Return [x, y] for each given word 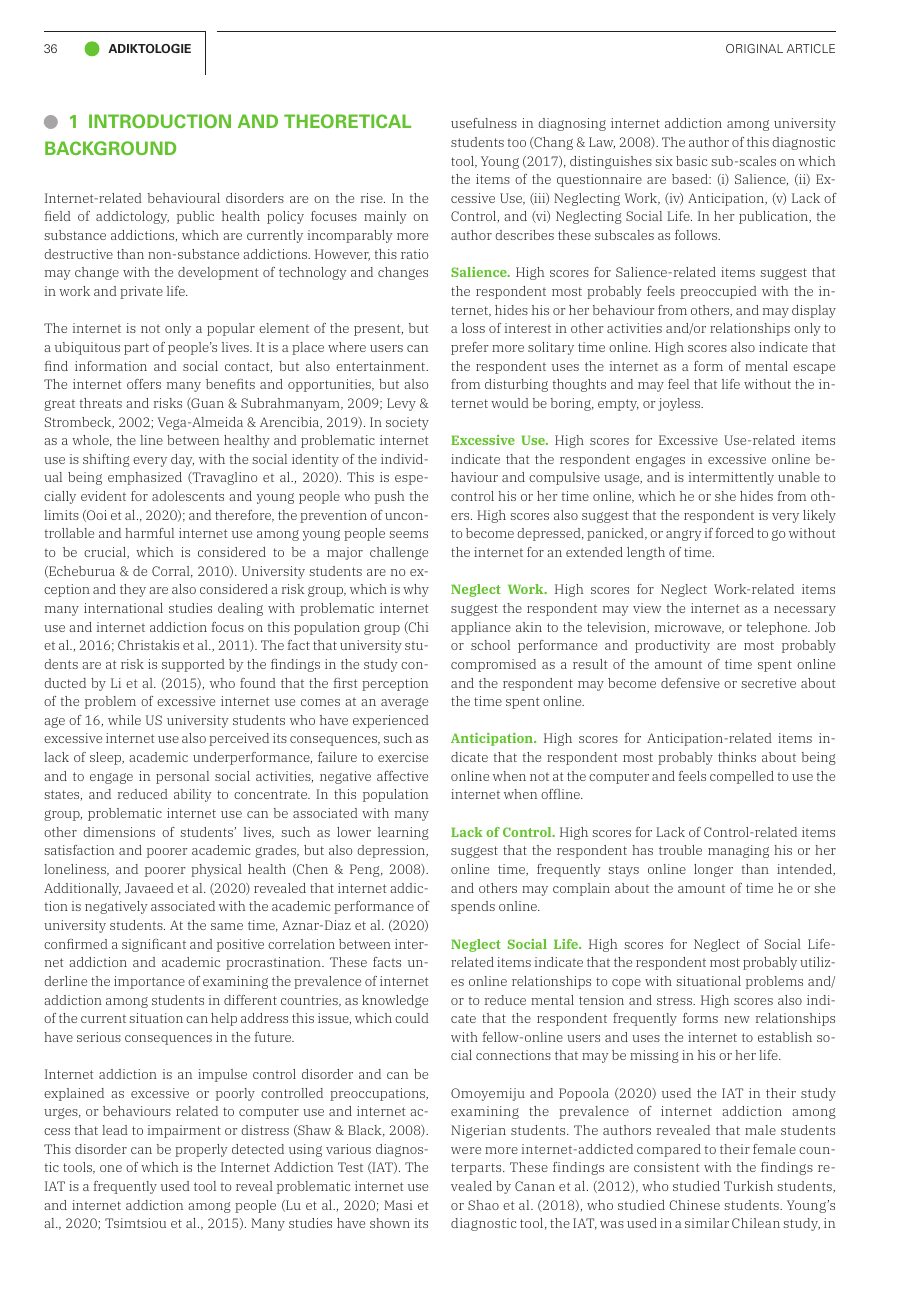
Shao [483, 1205]
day [182, 460]
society [407, 423]
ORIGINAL [754, 48]
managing [738, 851]
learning [403, 833]
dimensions [119, 832]
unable [799, 477]
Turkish [748, 1186]
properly [201, 1150]
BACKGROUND [110, 148]
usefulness [484, 123]
